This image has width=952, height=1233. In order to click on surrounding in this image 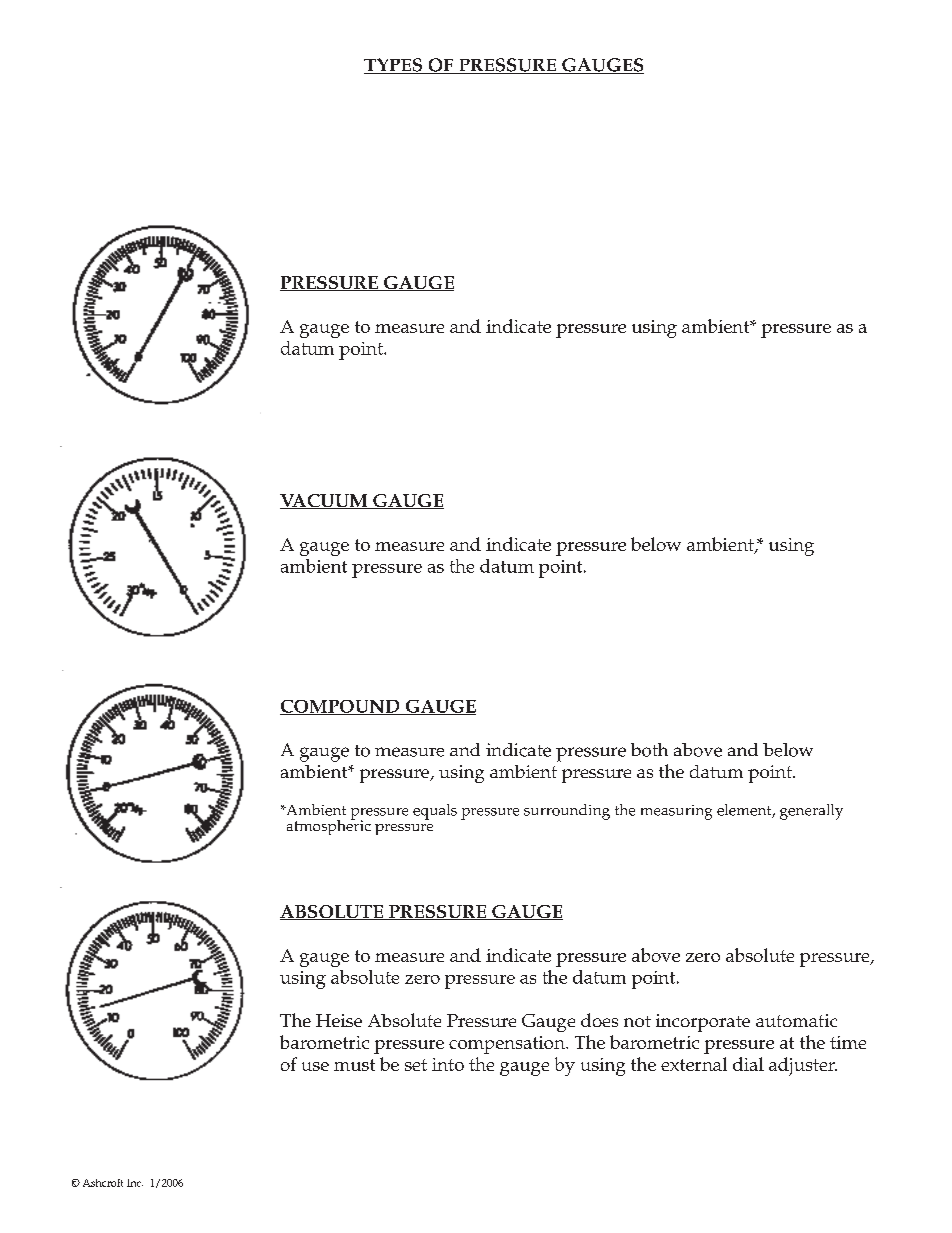, I will do `click(567, 812)`.
